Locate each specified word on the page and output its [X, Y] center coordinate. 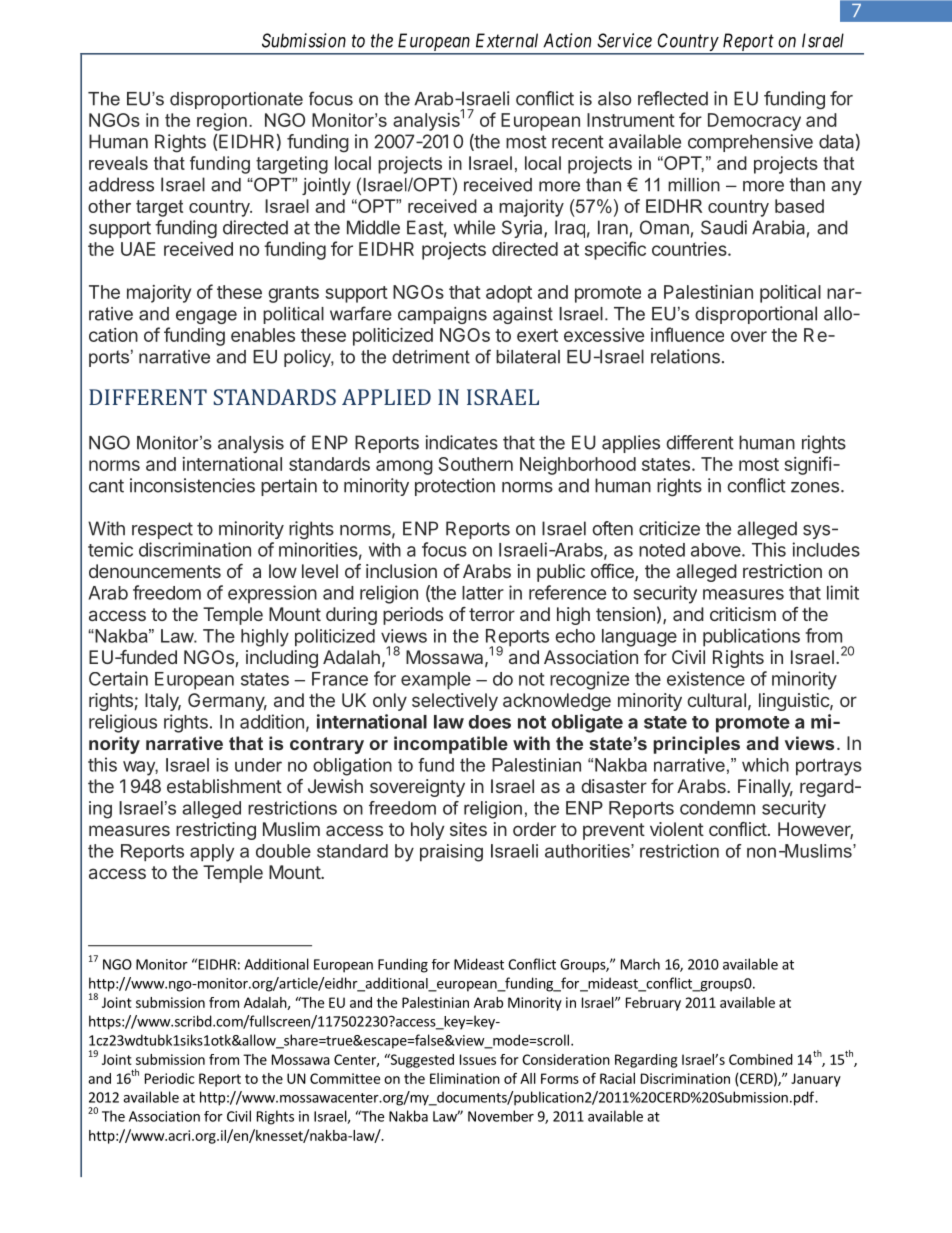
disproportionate [236, 100]
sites [468, 829]
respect [162, 530]
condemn [717, 808]
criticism [743, 614]
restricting [216, 831]
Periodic [170, 1078]
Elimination [465, 1078]
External [507, 40]
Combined [761, 1059]
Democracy [754, 122]
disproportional [756, 315]
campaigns [442, 315]
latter [483, 593]
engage [206, 317]
